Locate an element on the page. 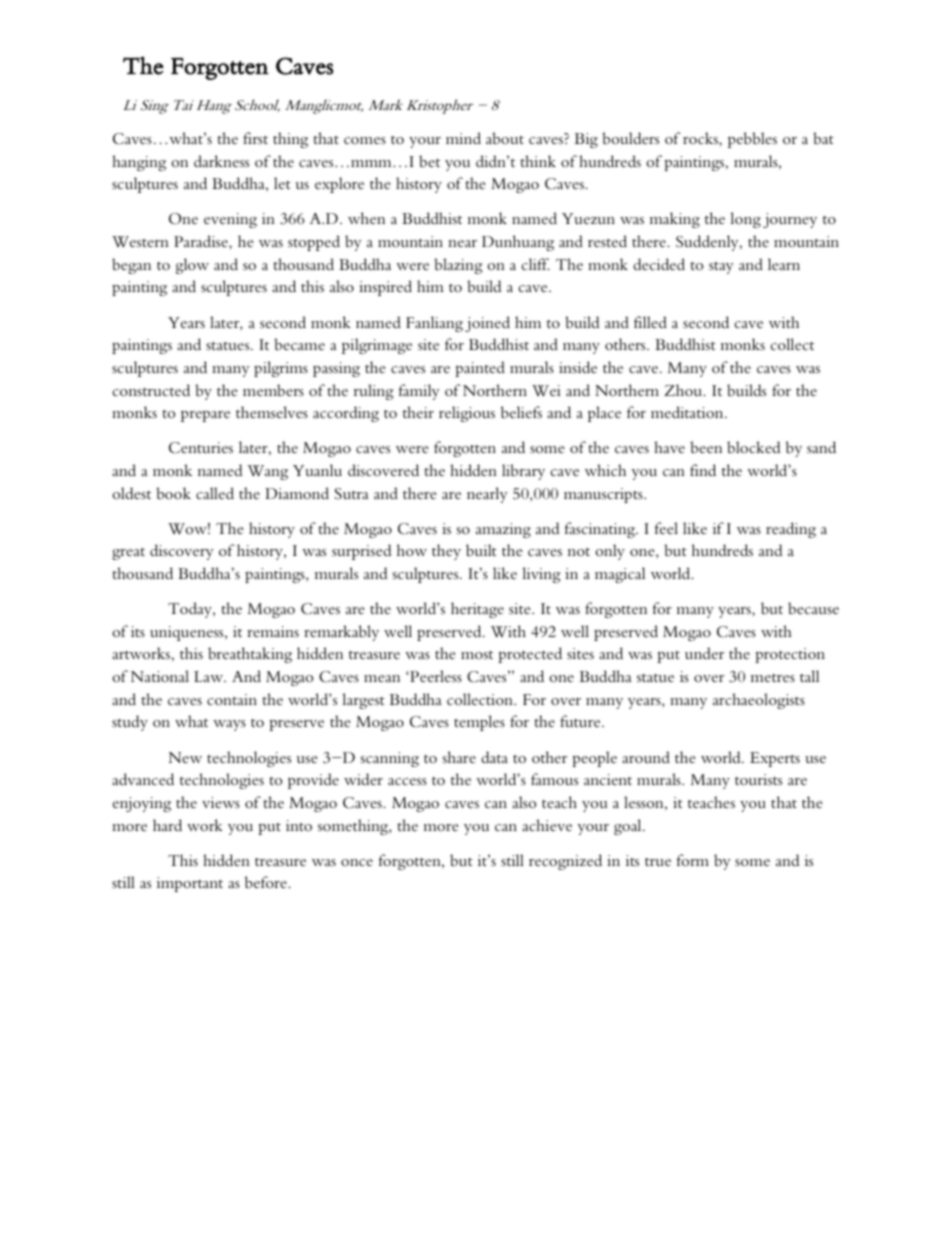  mind is located at coordinates (463, 138).
